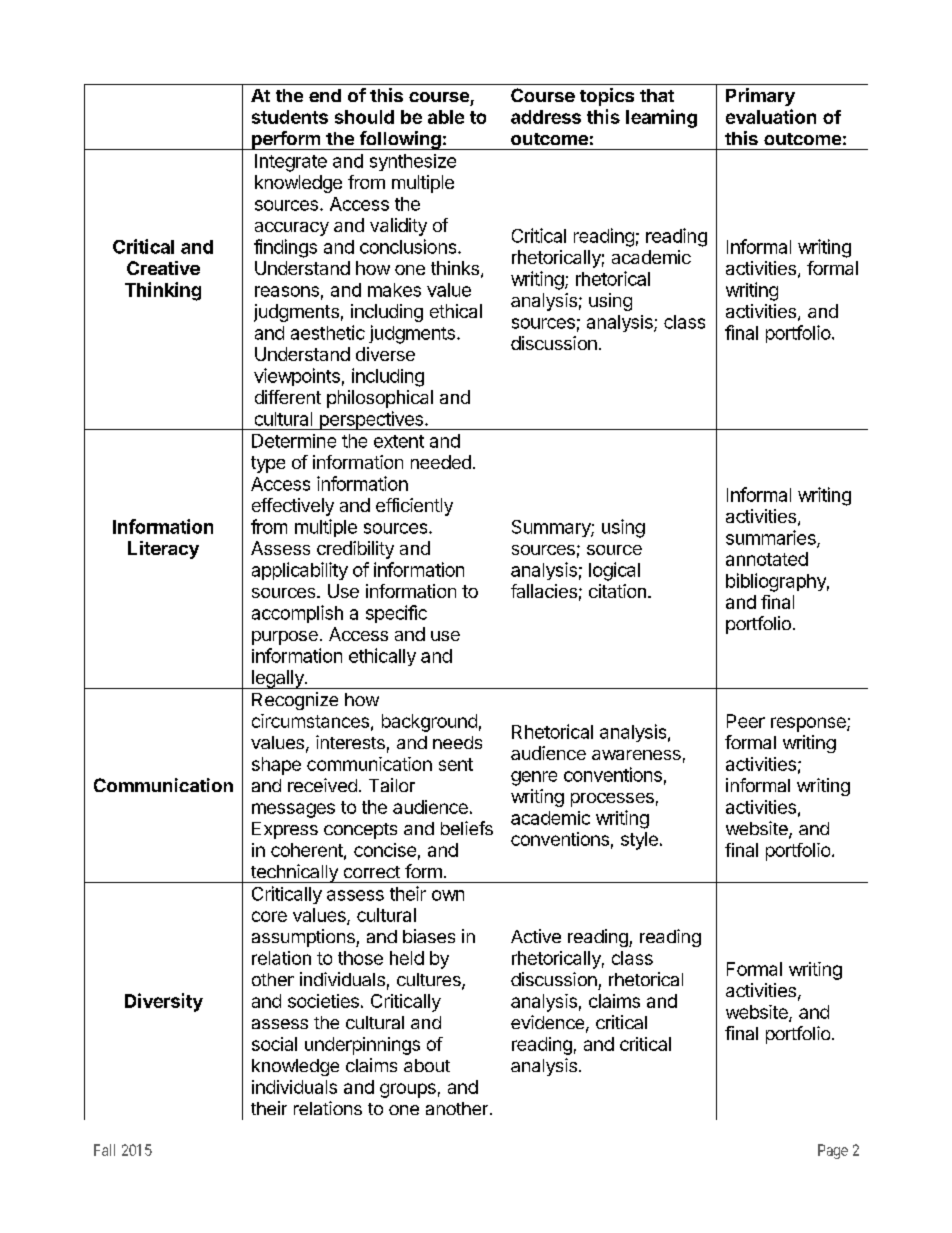 The width and height of the screenshot is (952, 1233). Describe the element at coordinates (396, 614) in the screenshot. I see `specific` at that location.
